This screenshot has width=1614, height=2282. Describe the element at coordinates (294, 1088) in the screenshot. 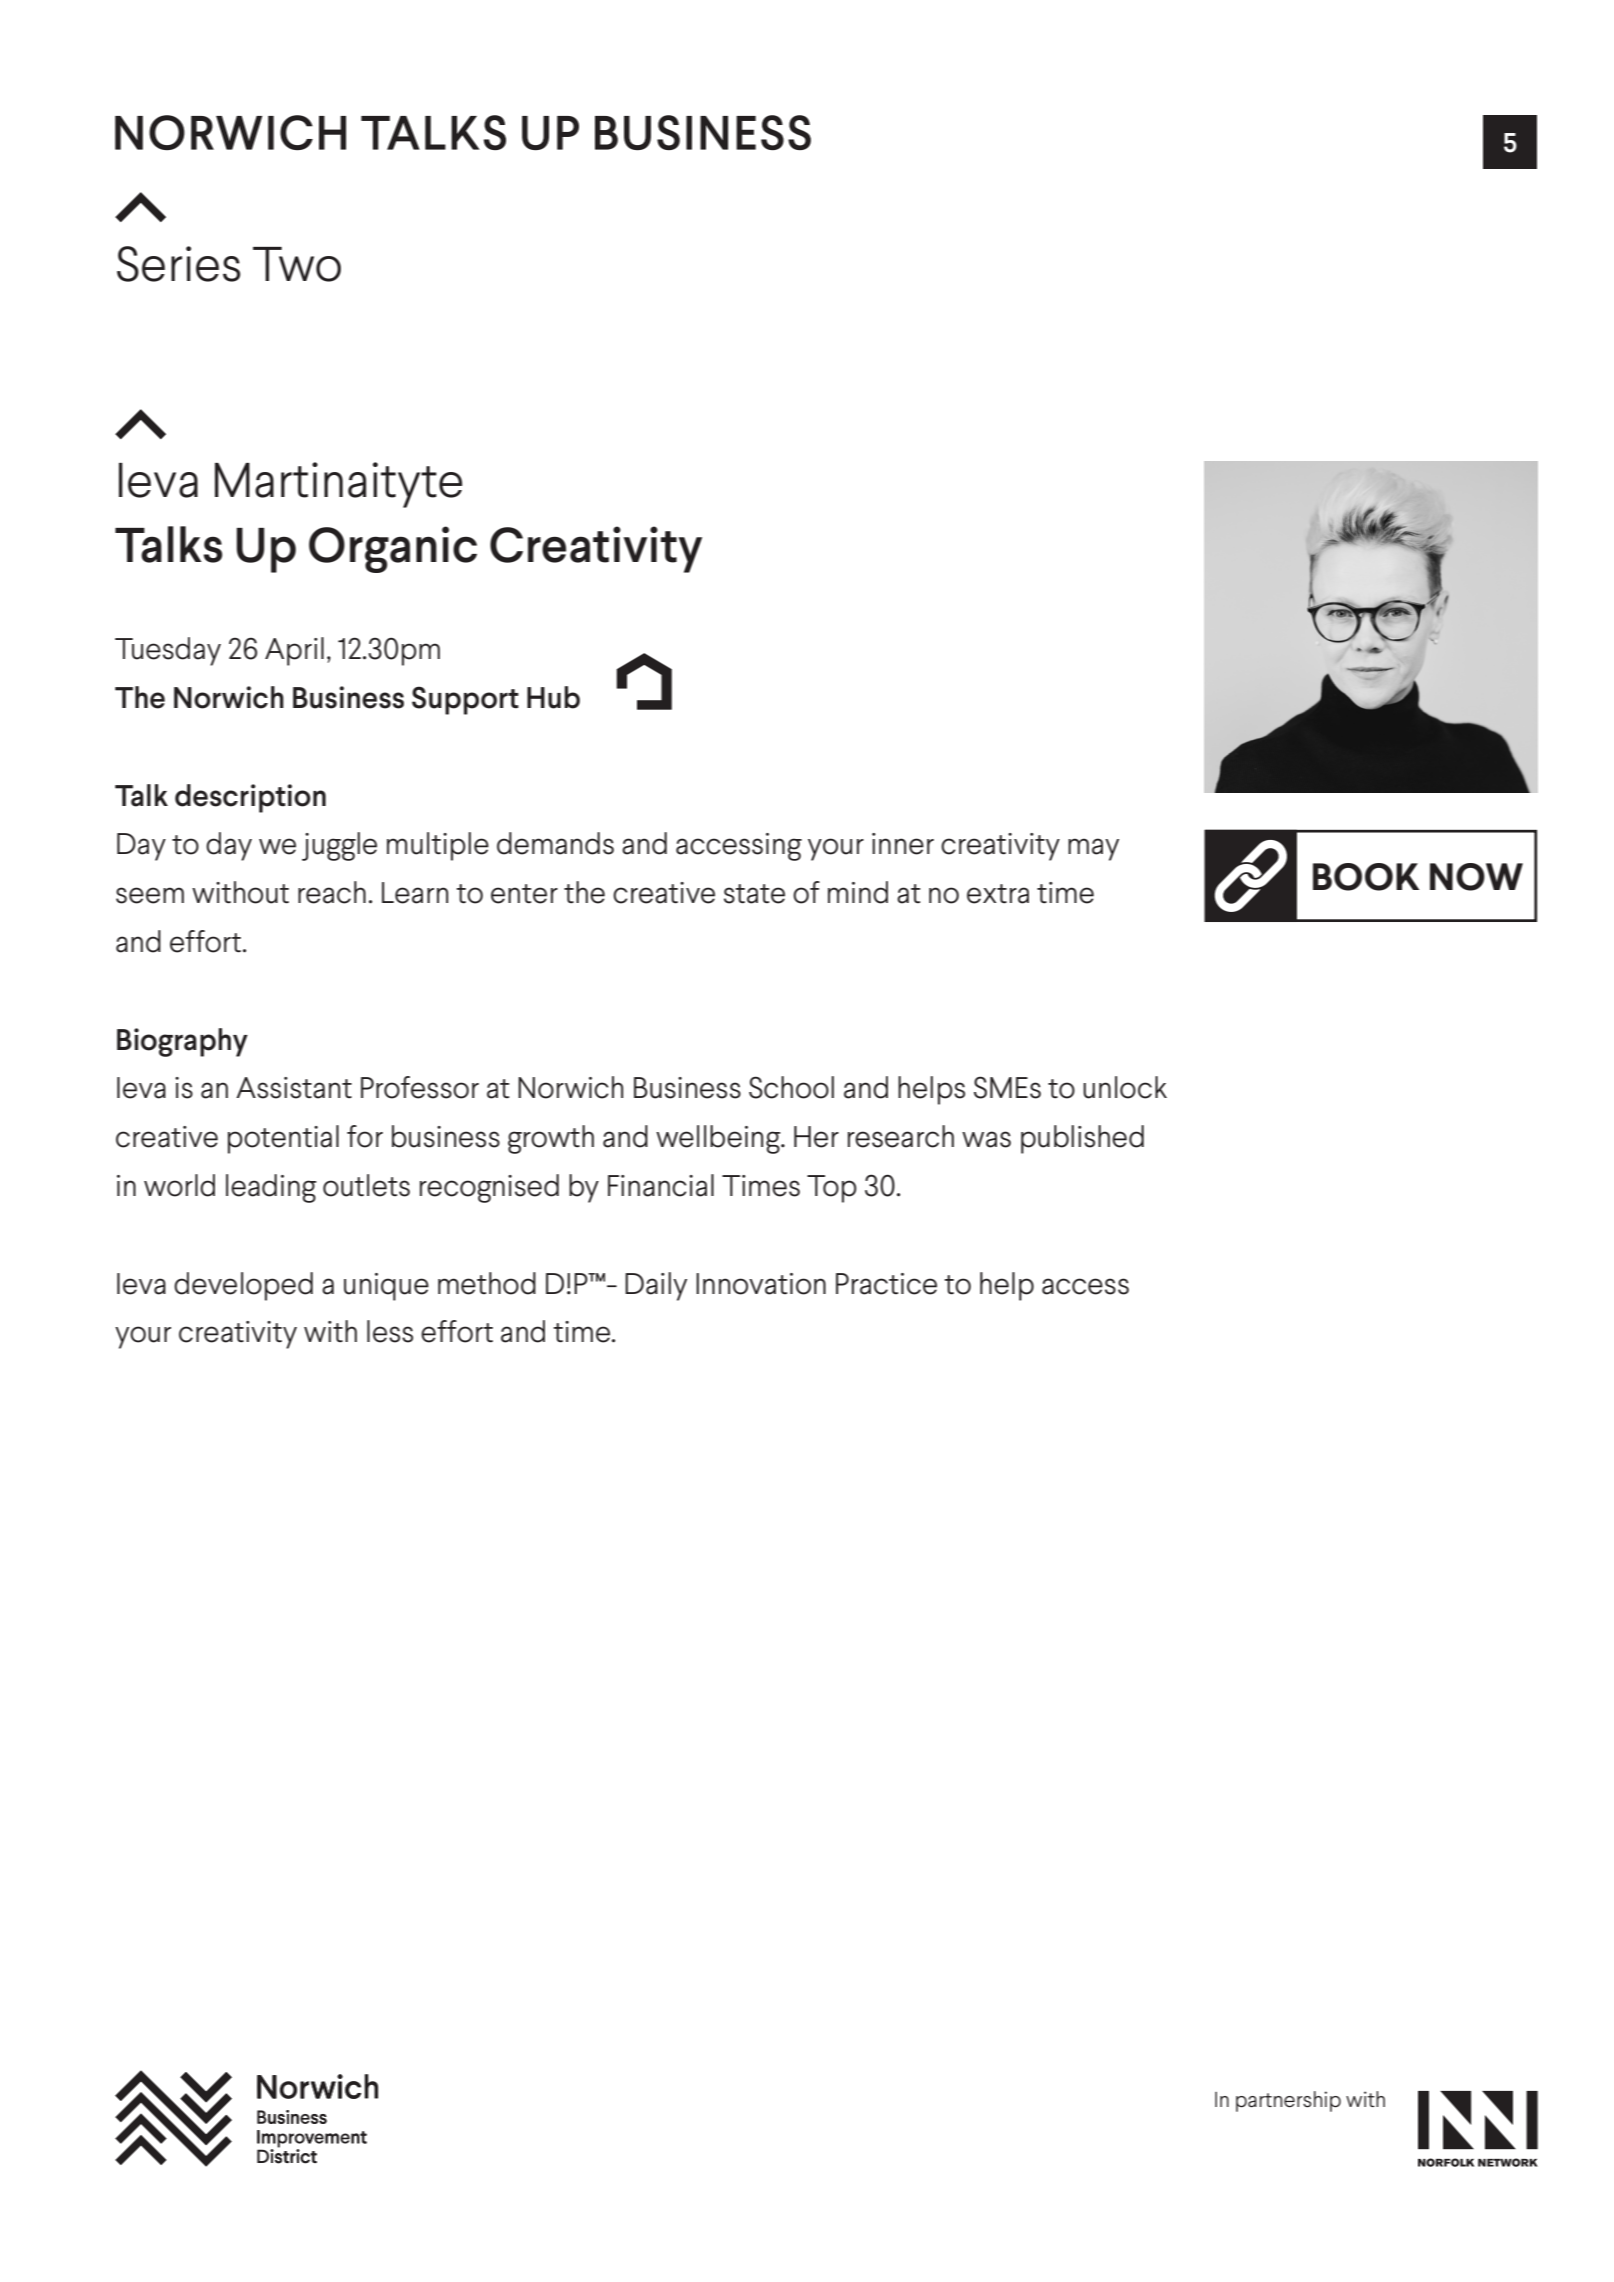

I see `Assistant` at that location.
